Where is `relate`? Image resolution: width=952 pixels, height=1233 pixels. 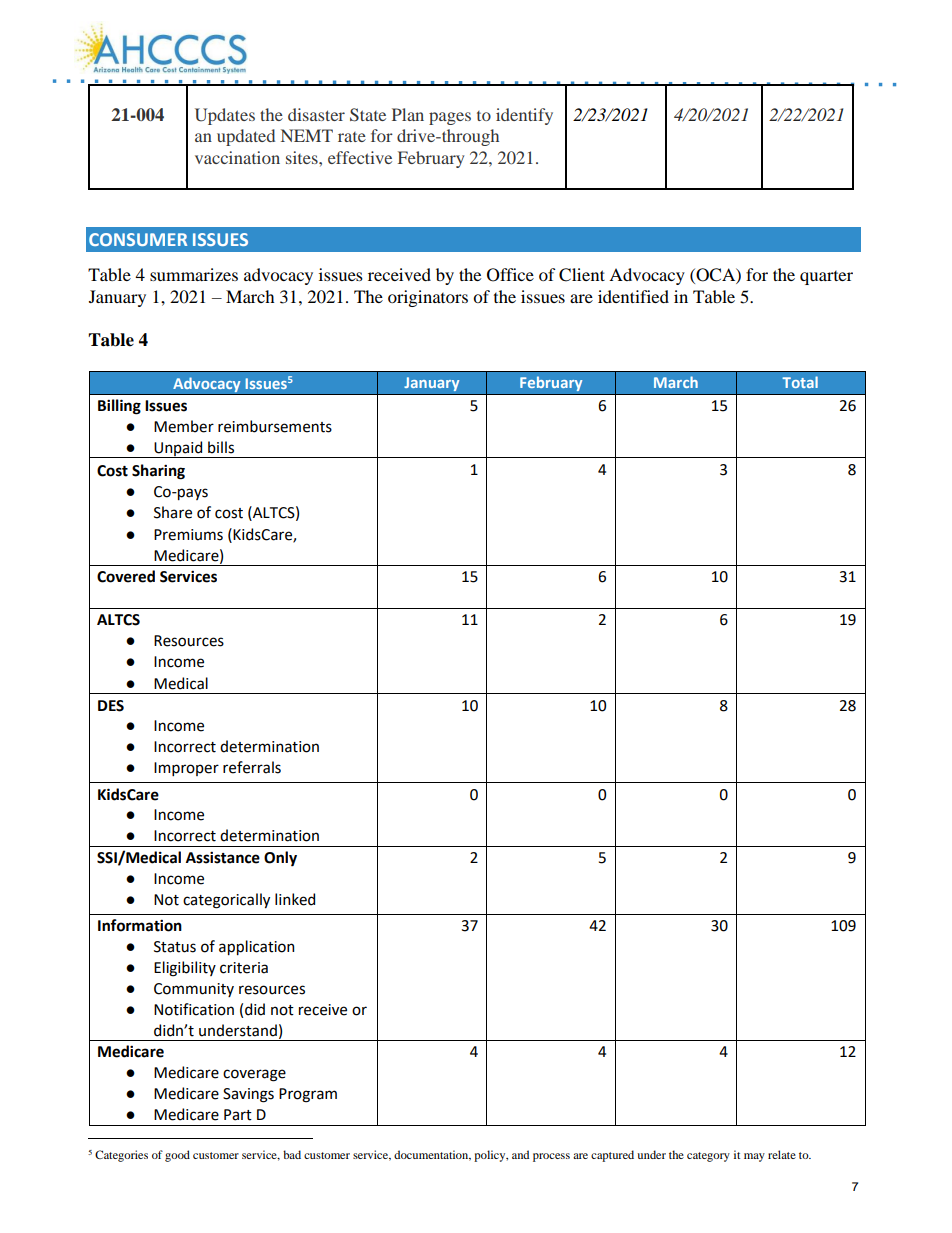
relate is located at coordinates (782, 1154).
